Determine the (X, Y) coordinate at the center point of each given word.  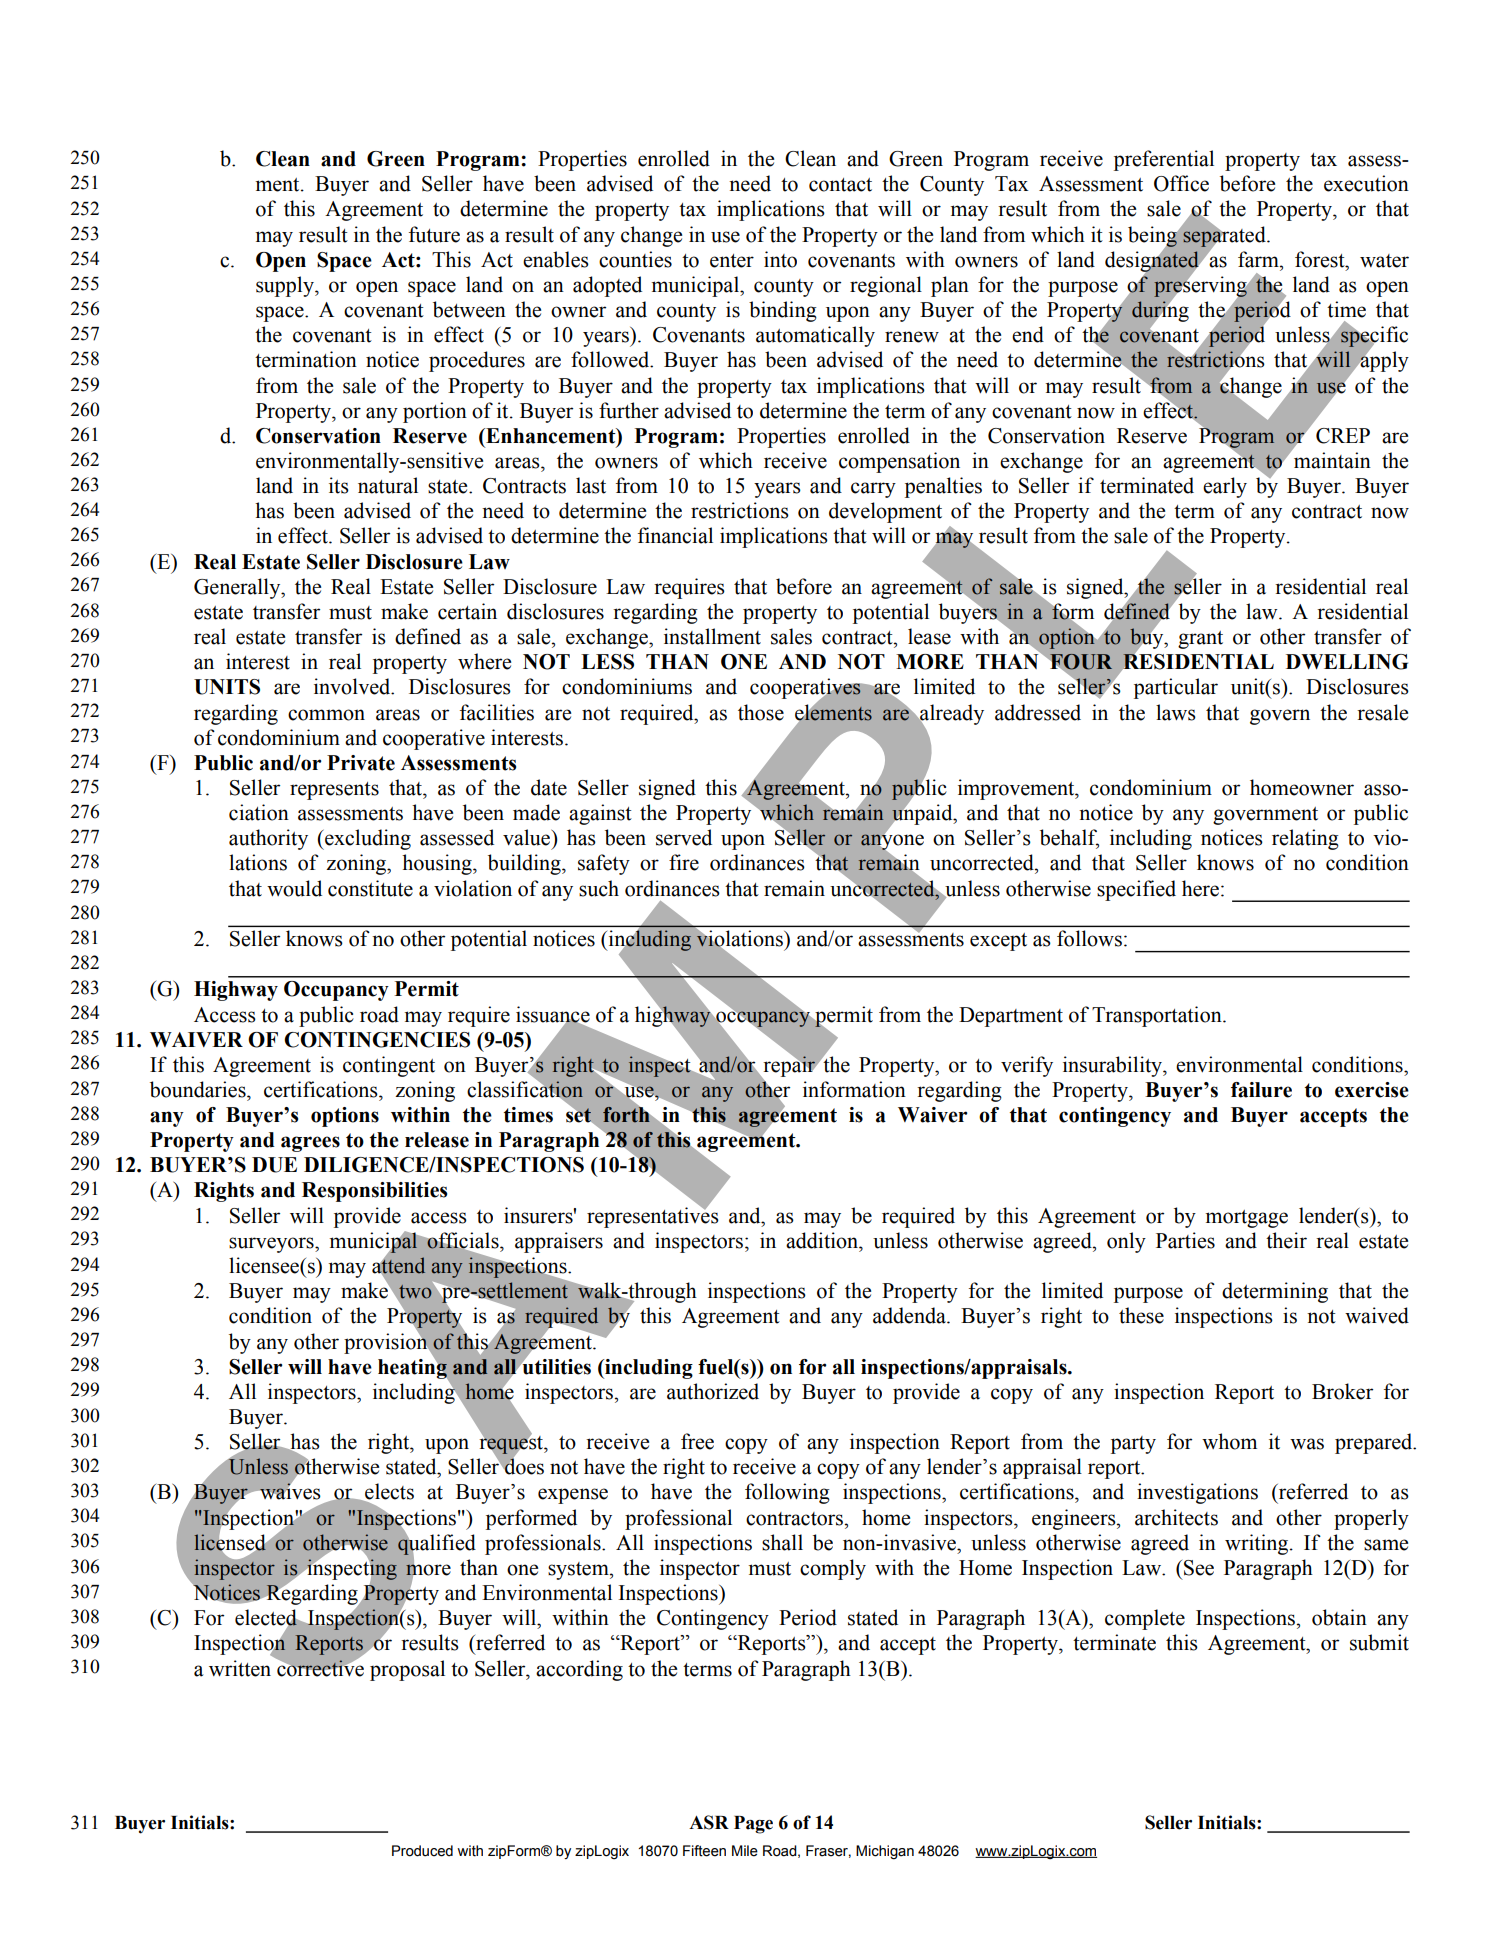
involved (353, 686)
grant (1200, 640)
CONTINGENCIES (377, 1040)
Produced (422, 1851)
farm (1259, 259)
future (434, 234)
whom (1229, 1441)
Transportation (1158, 1016)
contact (840, 185)
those (761, 712)
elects (388, 1492)
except (998, 942)
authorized (713, 1391)
